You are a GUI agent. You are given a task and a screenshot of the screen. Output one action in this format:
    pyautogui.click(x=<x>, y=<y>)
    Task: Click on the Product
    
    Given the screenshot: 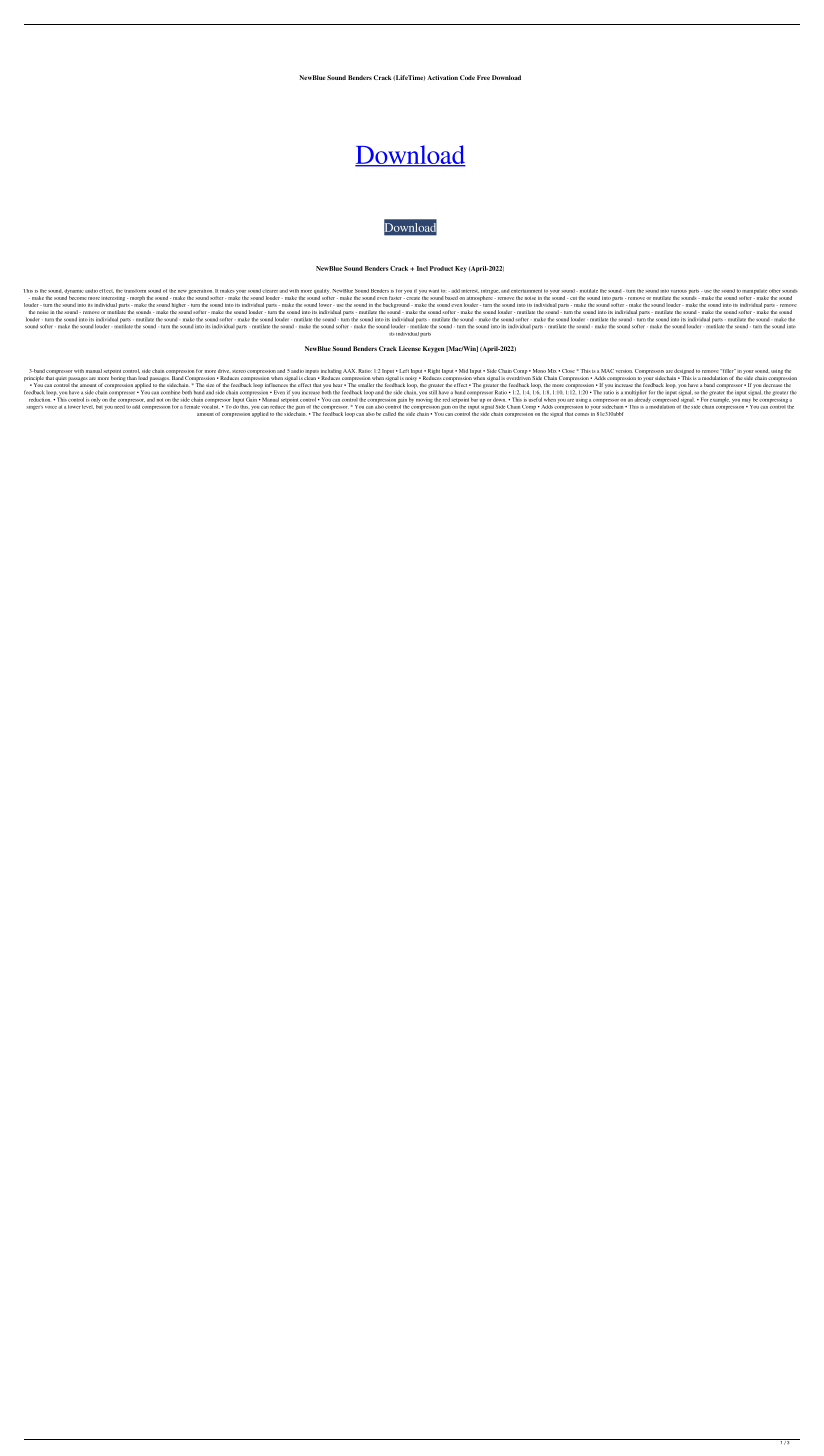 What is the action you would take?
    pyautogui.click(x=441, y=268)
